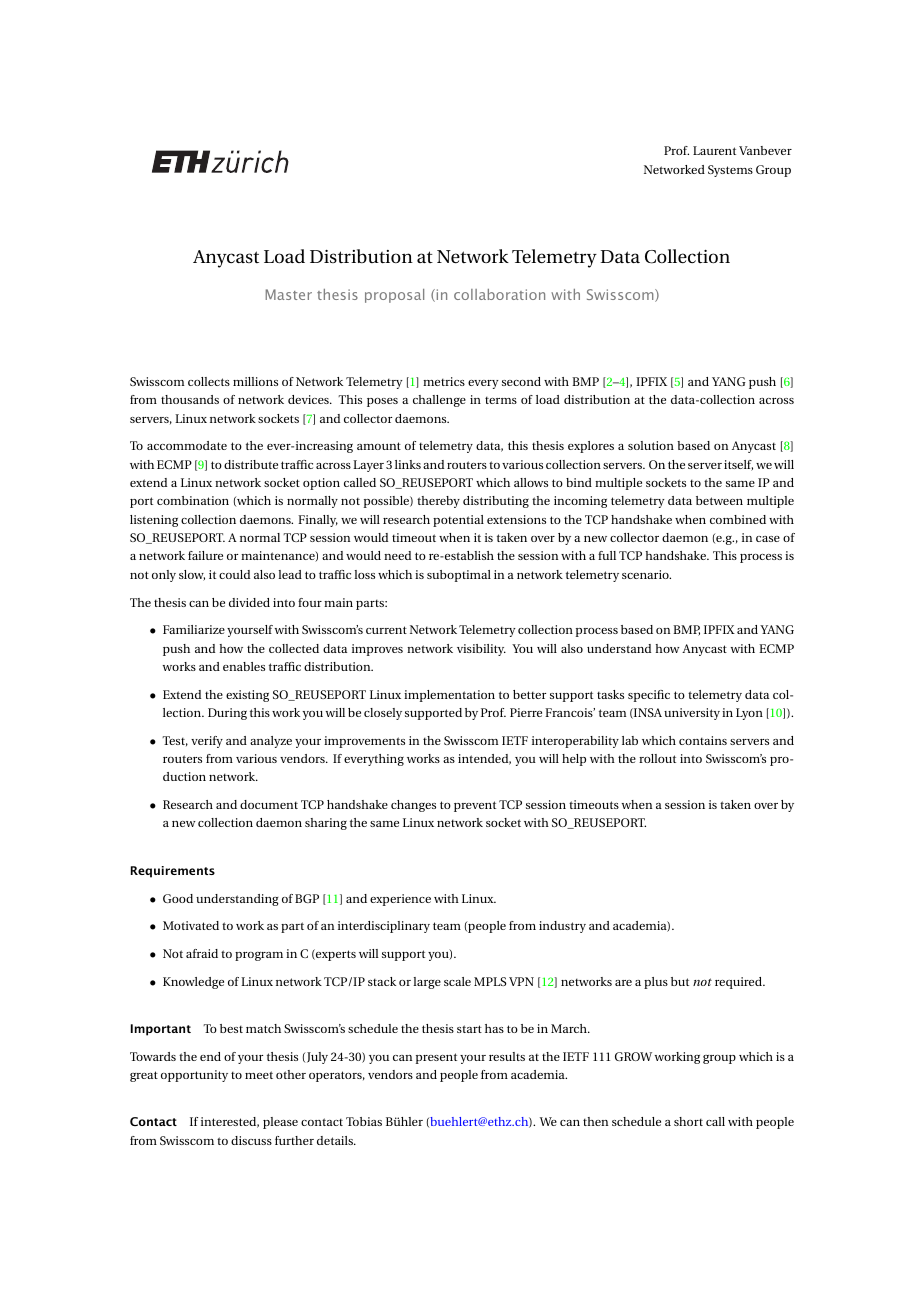  What do you see at coordinates (251, 1140) in the document?
I see `discuss` at bounding box center [251, 1140].
